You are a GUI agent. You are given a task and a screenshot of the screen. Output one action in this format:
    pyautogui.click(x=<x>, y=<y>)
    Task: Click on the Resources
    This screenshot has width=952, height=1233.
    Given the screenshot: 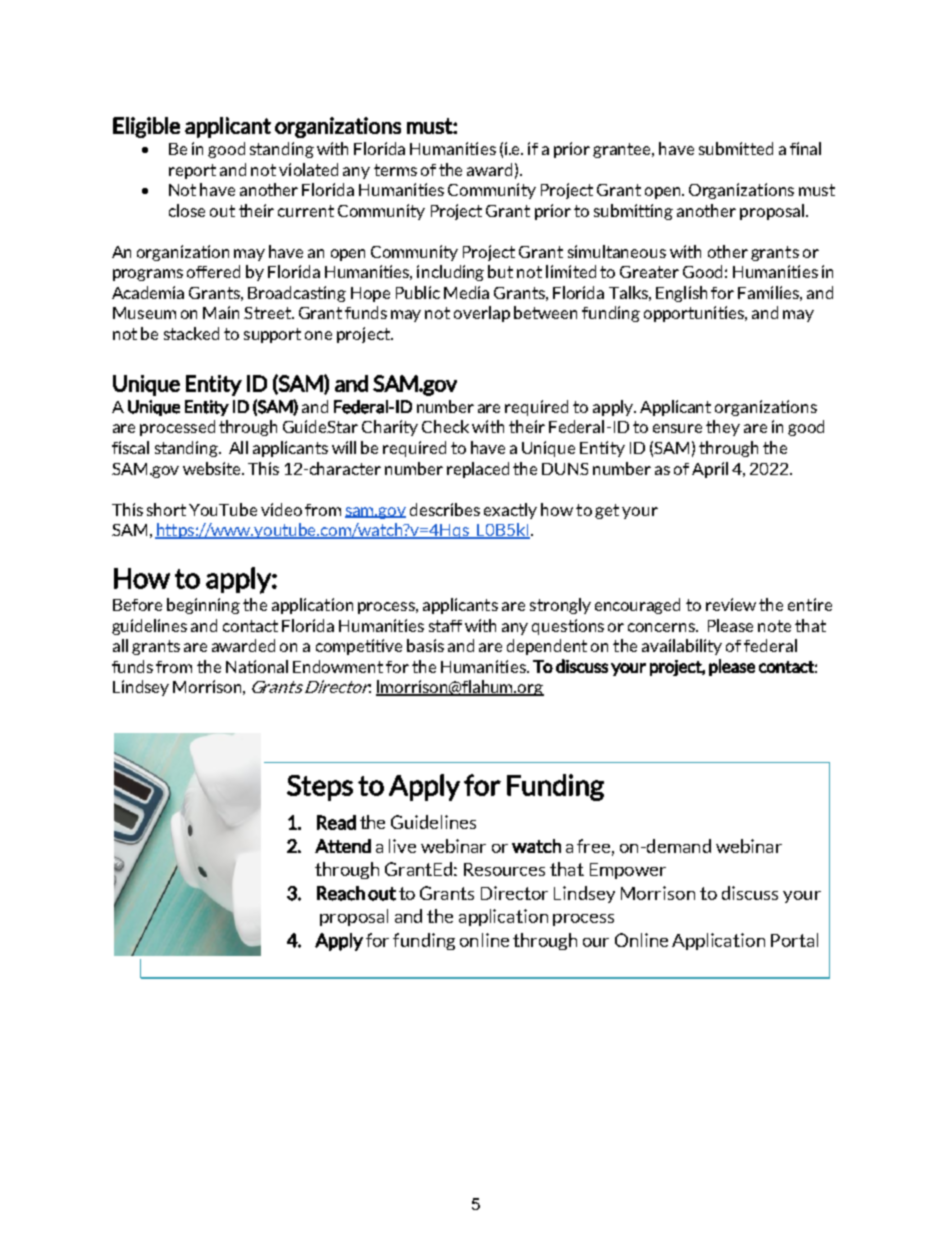 What is the action you would take?
    pyautogui.click(x=504, y=869)
